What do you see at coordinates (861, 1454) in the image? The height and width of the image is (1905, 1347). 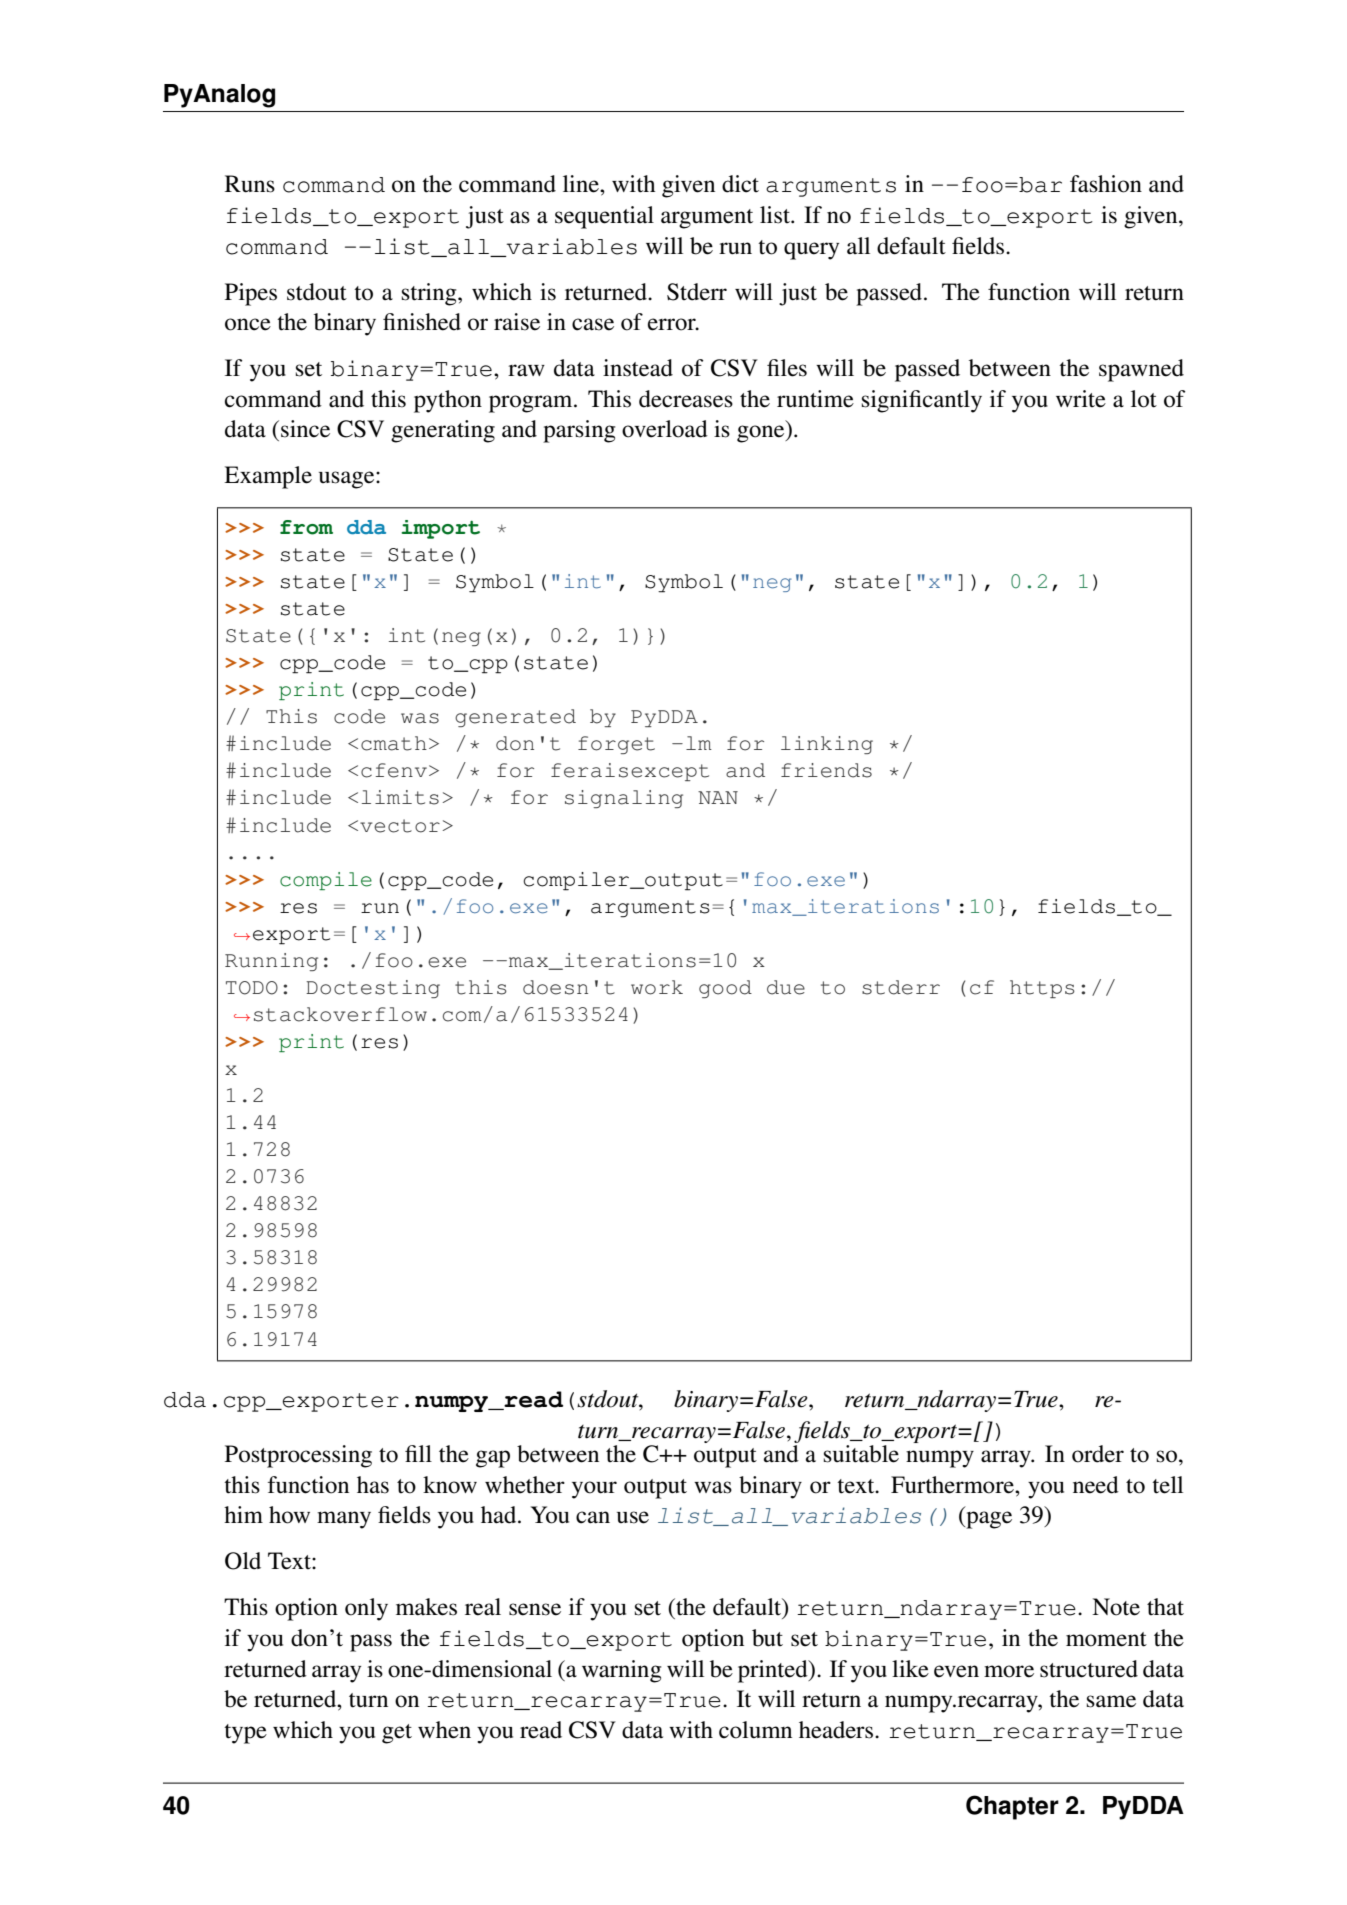 I see `suitable` at bounding box center [861, 1454].
